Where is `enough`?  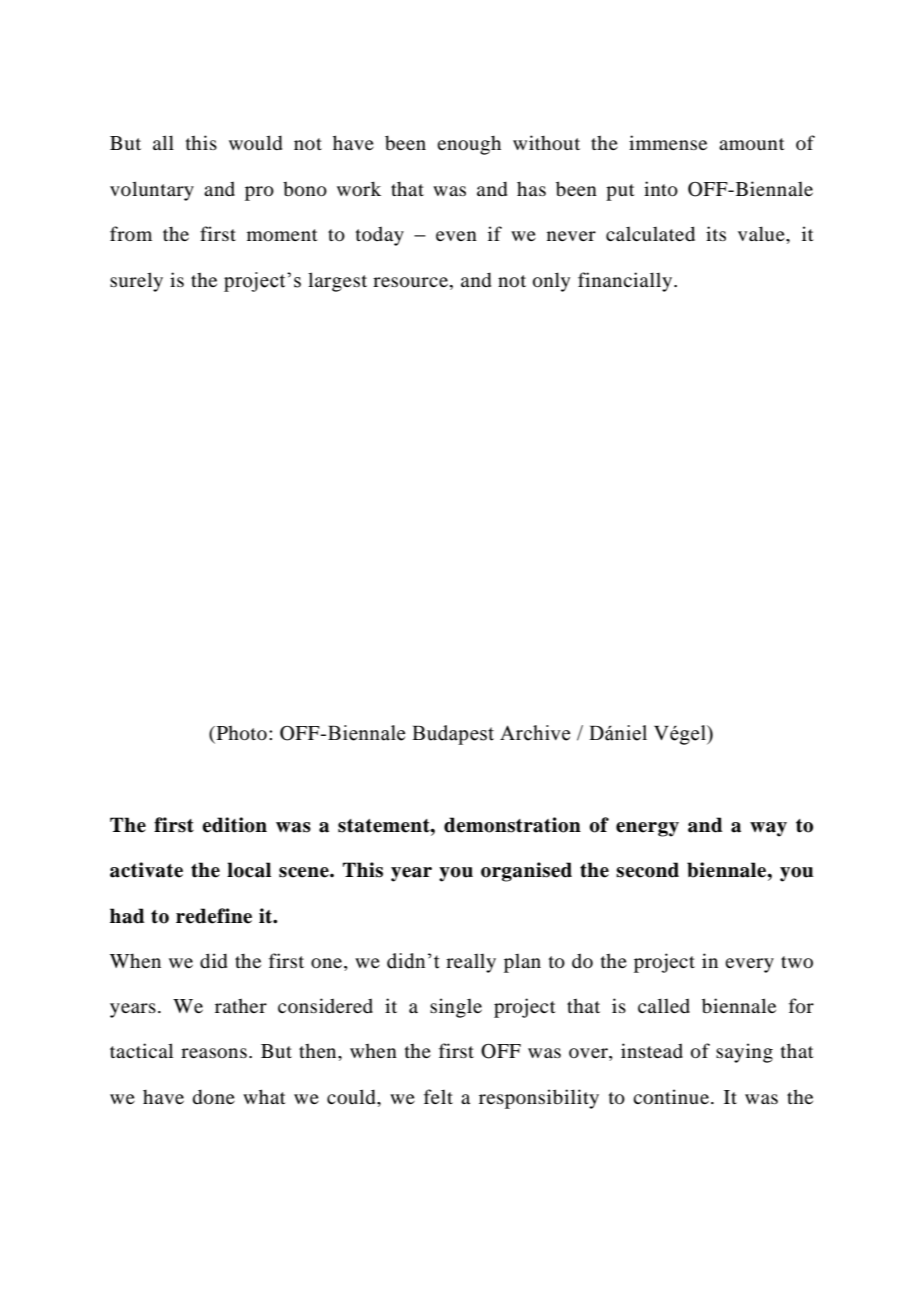 enough is located at coordinates (469, 145).
